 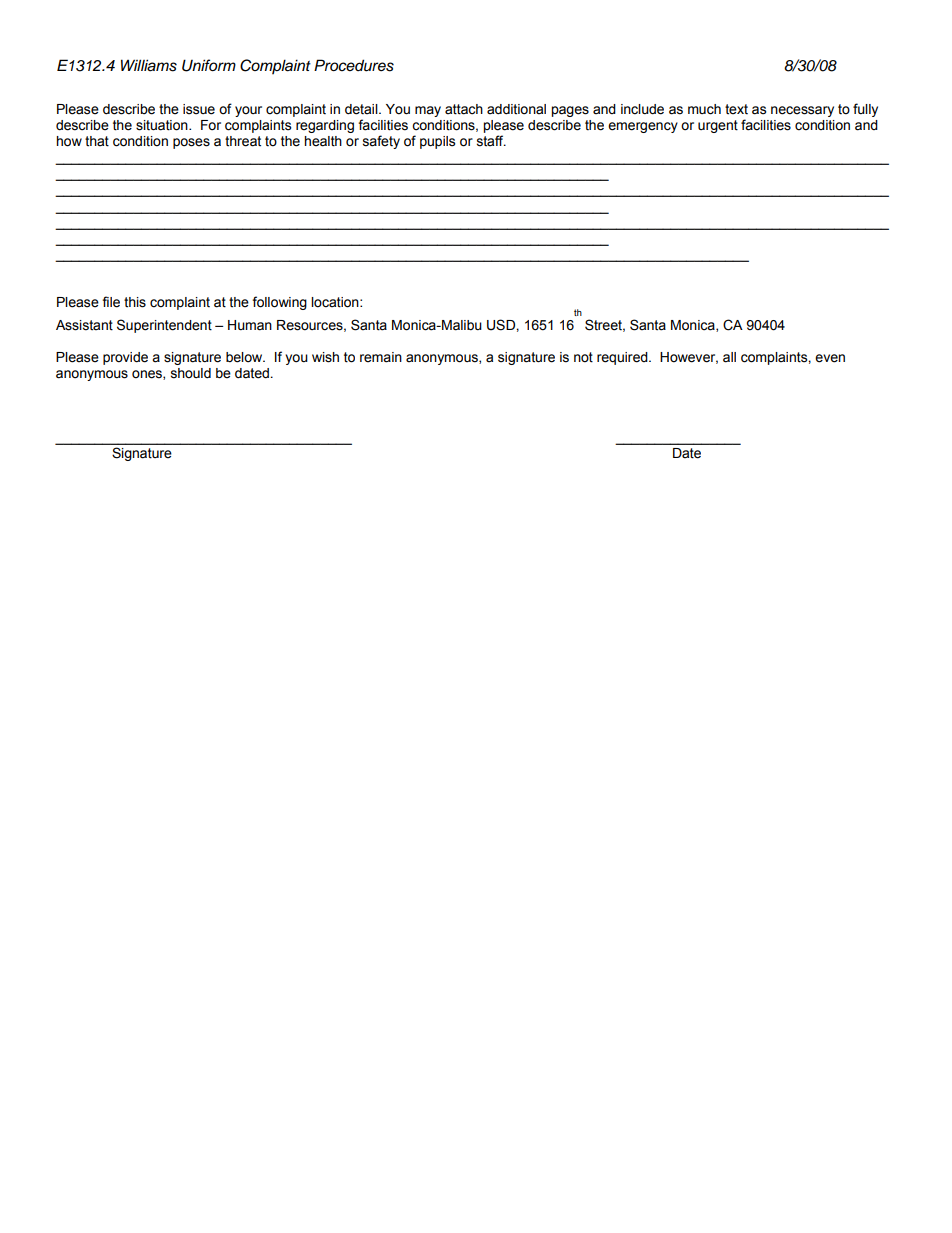 I want to click on text, so click(x=736, y=109).
